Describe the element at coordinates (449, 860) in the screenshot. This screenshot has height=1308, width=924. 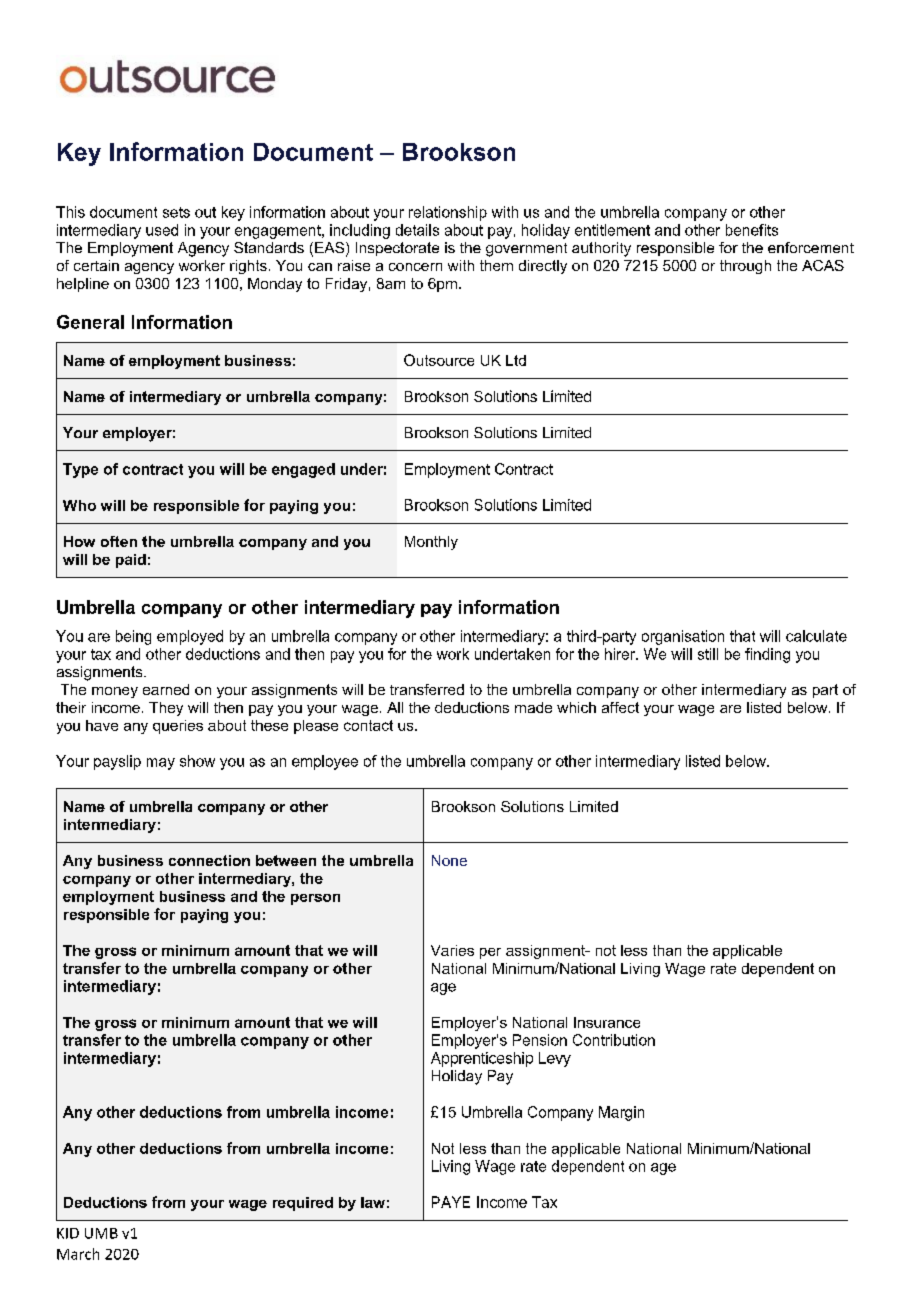
I see `None` at that location.
